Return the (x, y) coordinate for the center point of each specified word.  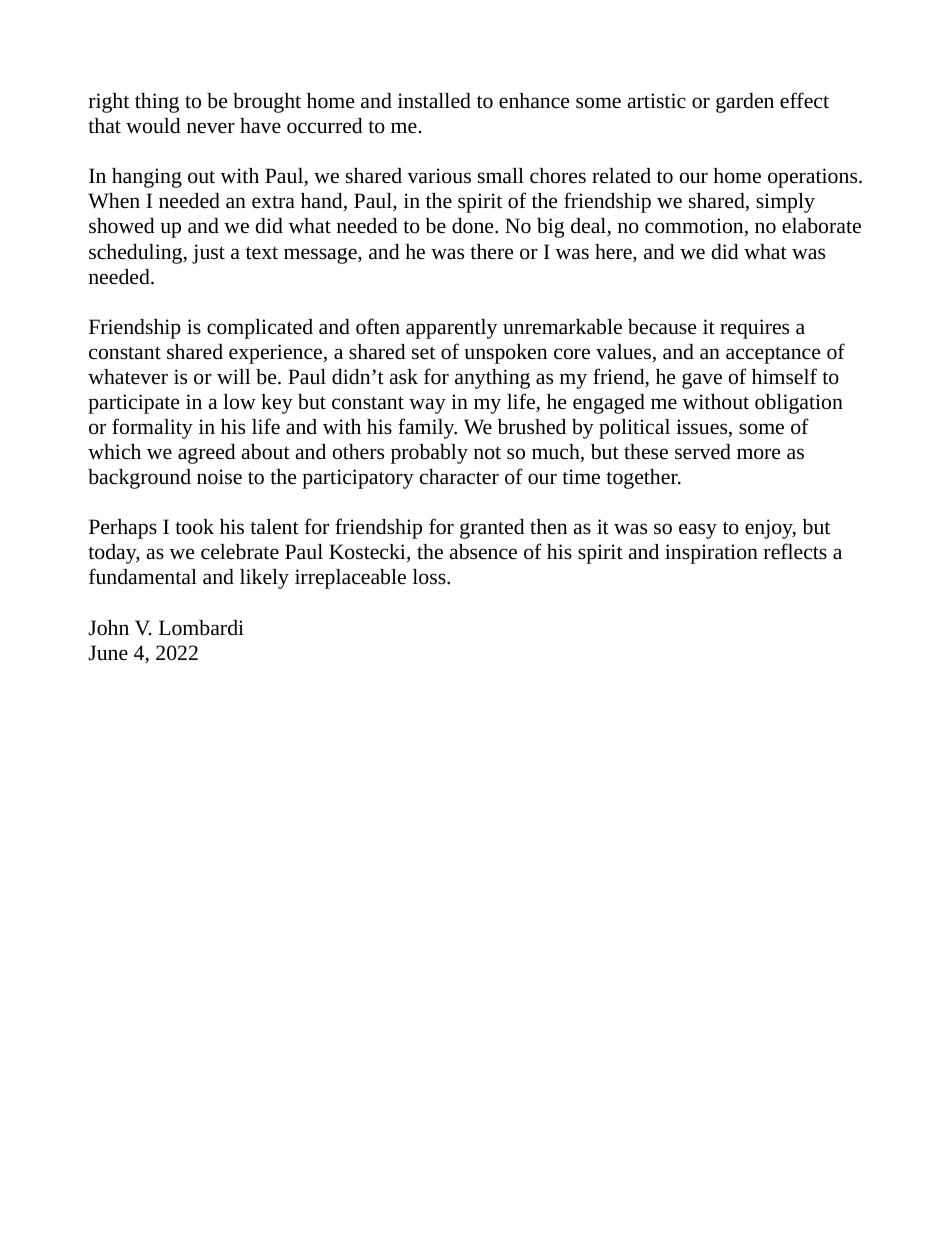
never (211, 128)
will (233, 376)
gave (702, 381)
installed (434, 101)
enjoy (770, 529)
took (194, 527)
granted (492, 529)
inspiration (711, 554)
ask (403, 377)
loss (430, 577)
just (208, 254)
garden (745, 103)
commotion (695, 227)
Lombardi (201, 628)
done (474, 226)
